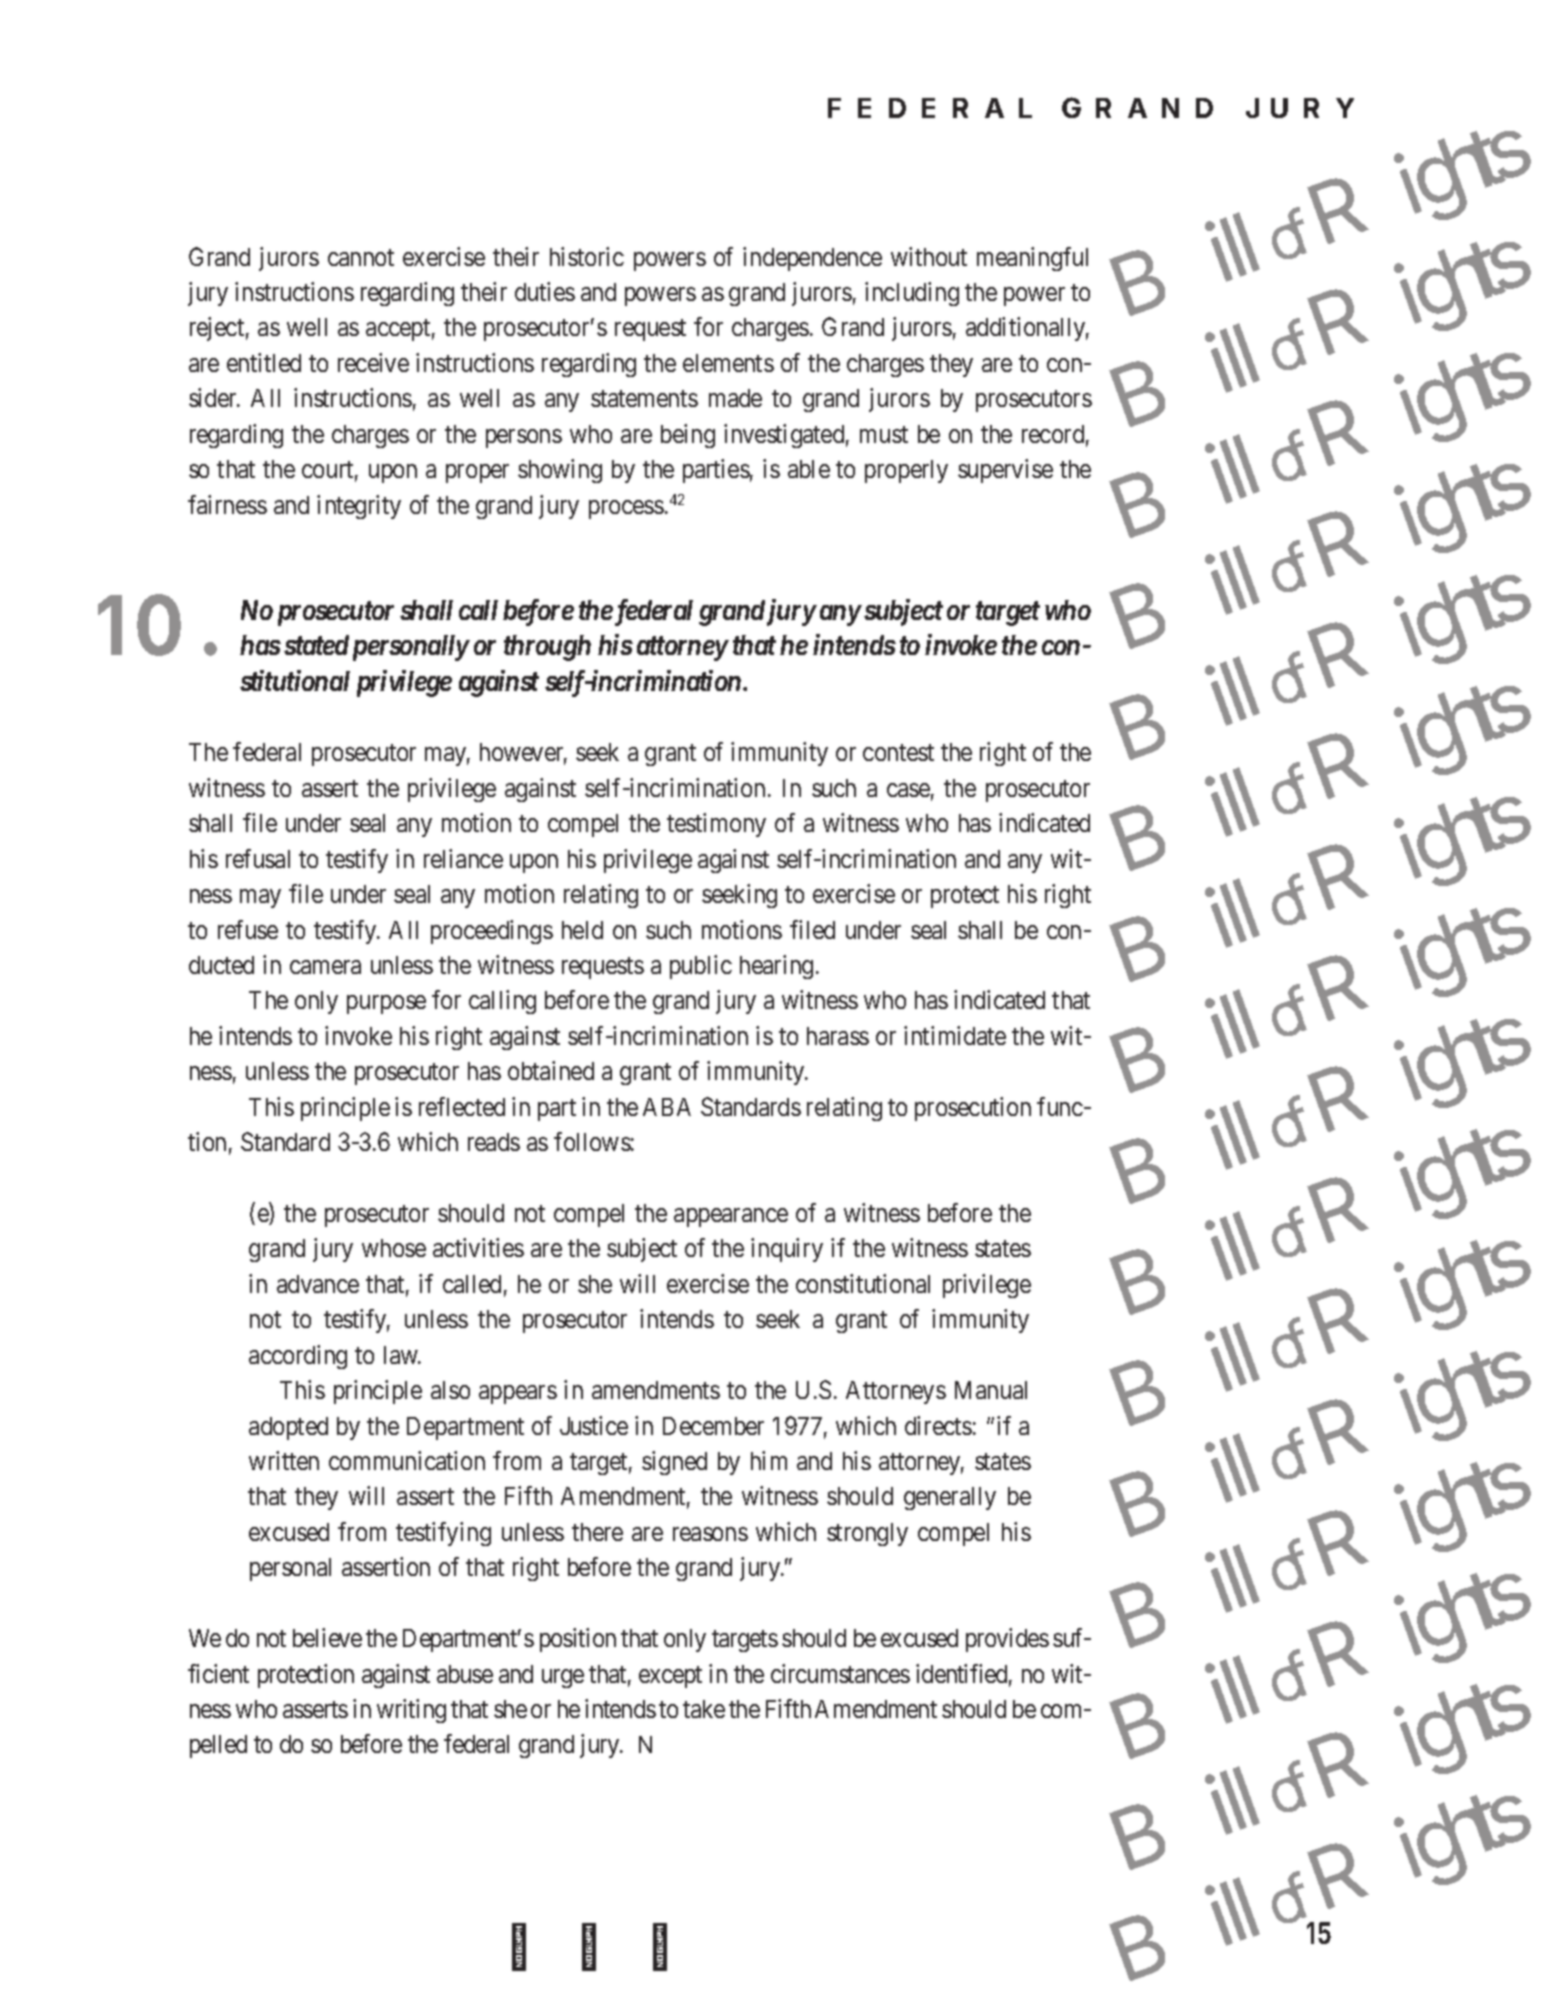 The image size is (1549, 2004). Describe the element at coordinates (898, 753) in the document. I see `contest` at that location.
